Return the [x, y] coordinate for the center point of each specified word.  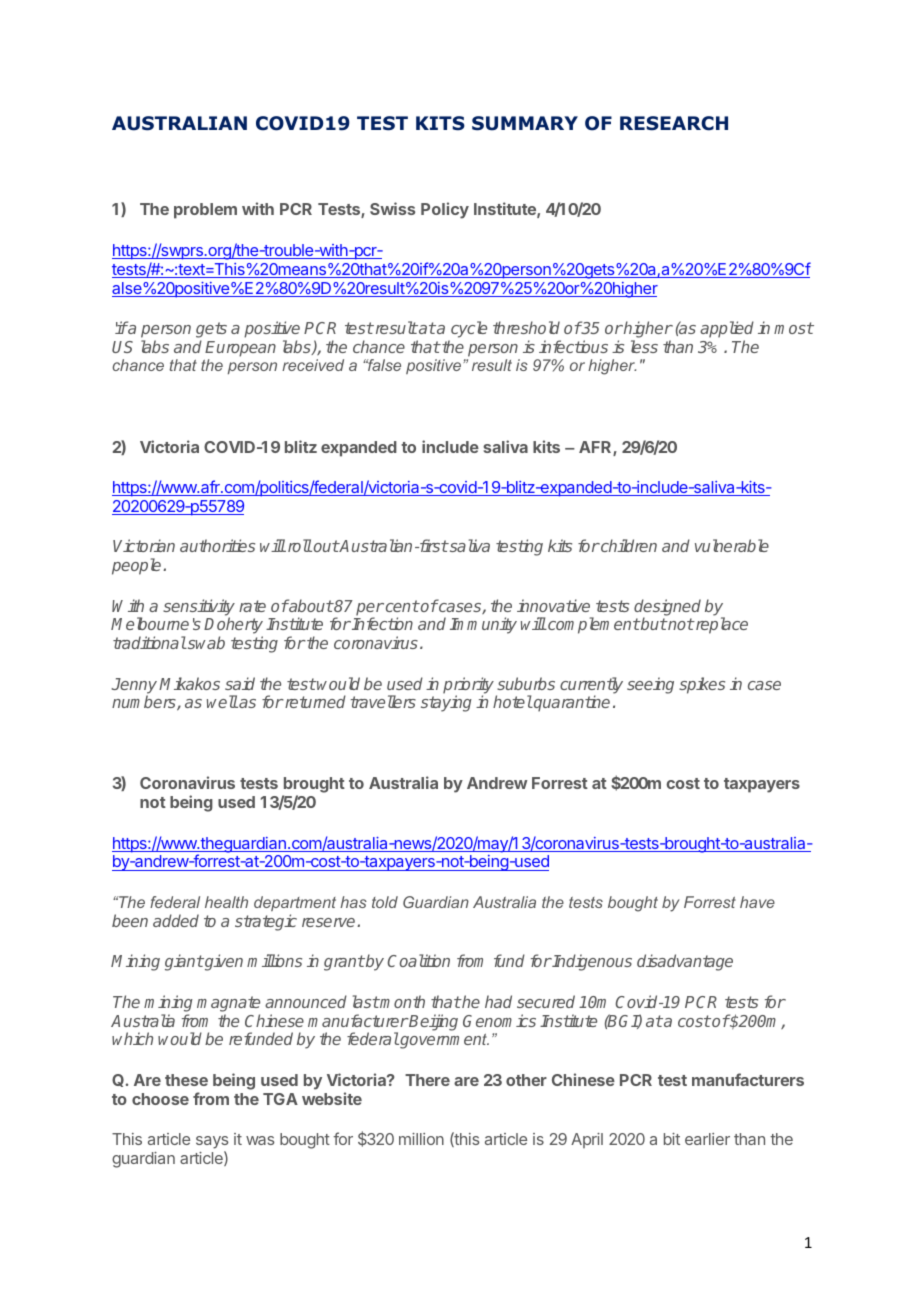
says [212, 1144]
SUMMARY [525, 123]
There [427, 1080]
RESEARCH [674, 123]
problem [205, 211]
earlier [707, 1139]
